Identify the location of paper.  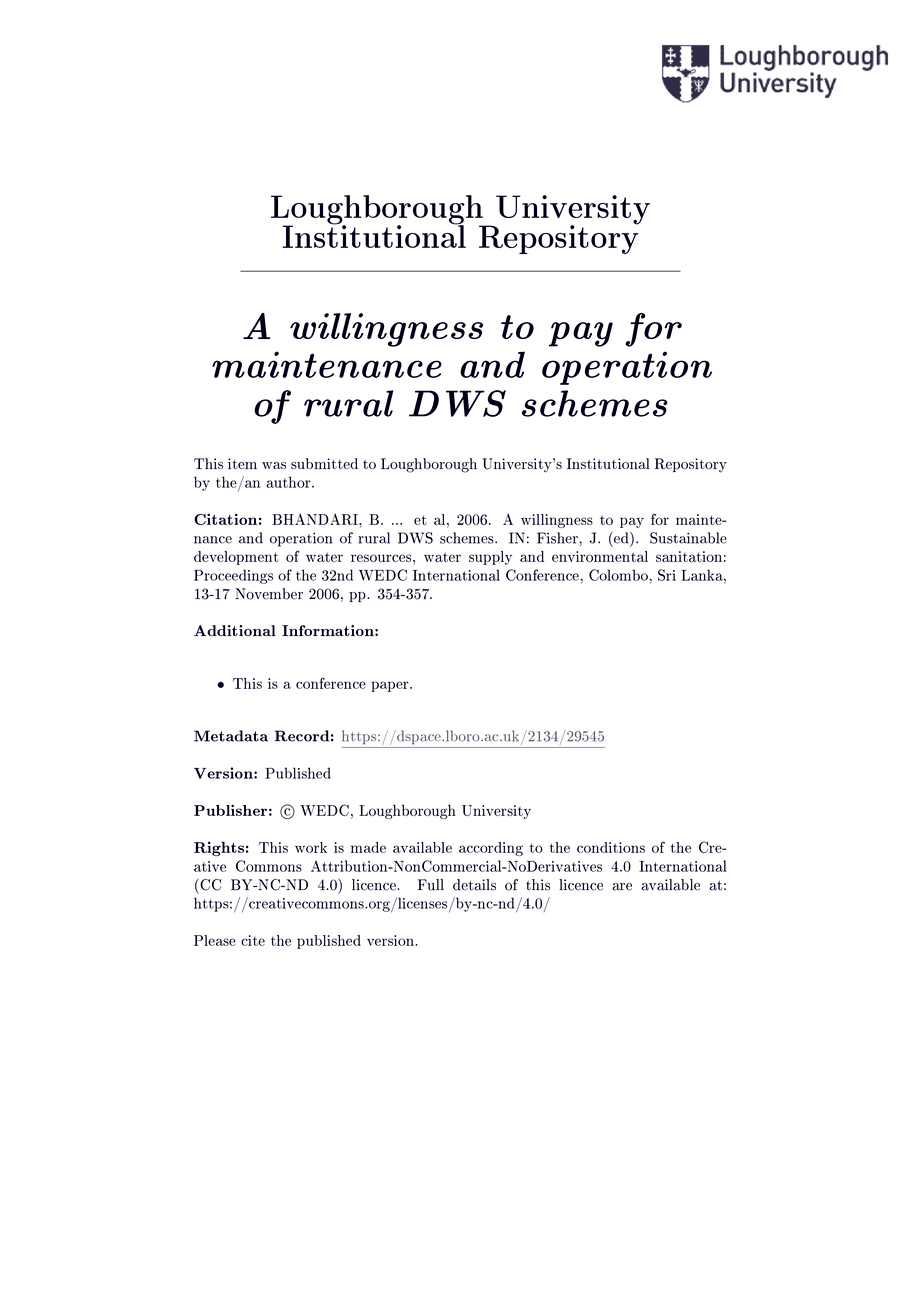
(391, 686).
